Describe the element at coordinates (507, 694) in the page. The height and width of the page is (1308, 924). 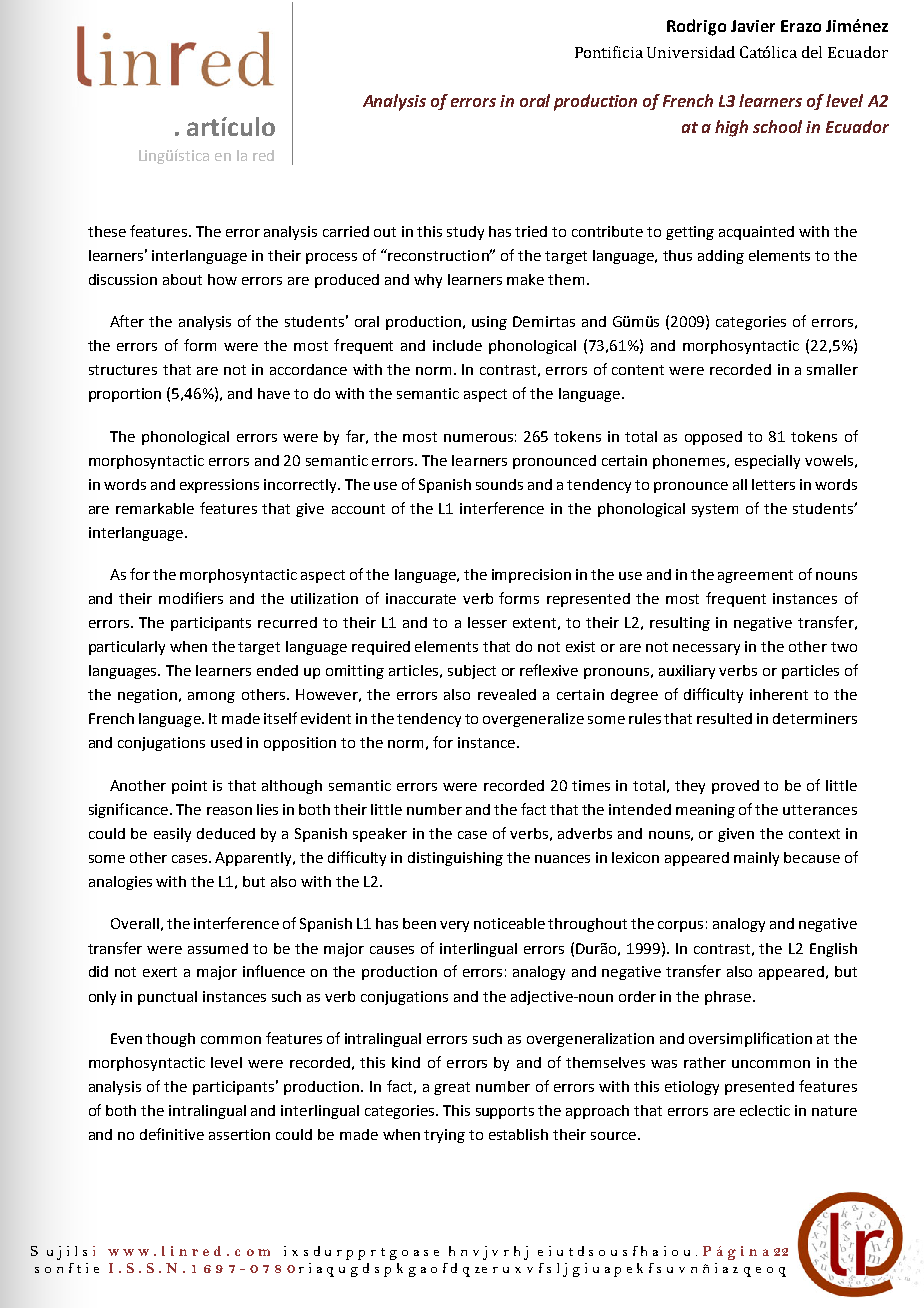
I see `revealed` at that location.
